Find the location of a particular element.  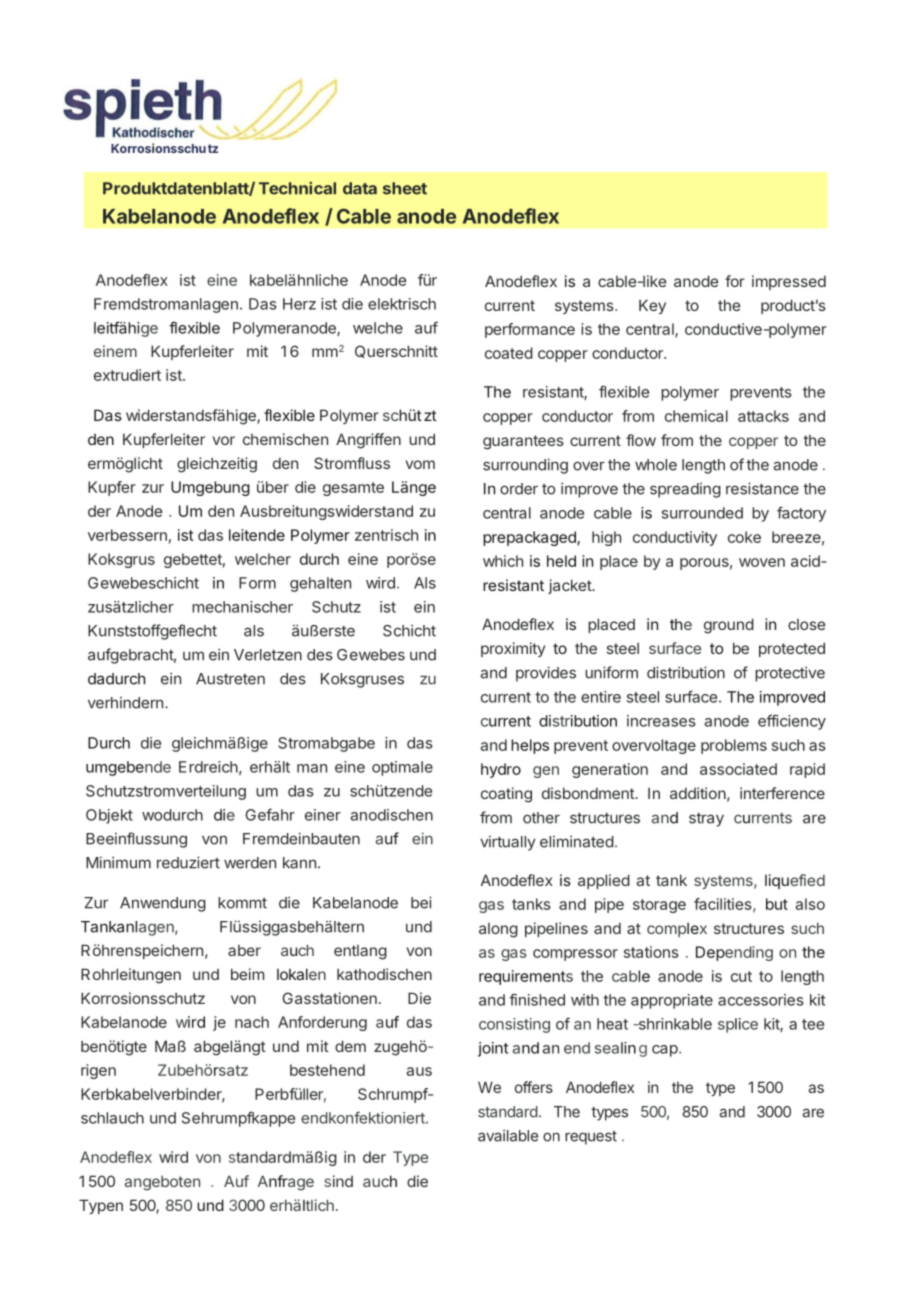

virtually is located at coordinates (508, 843).
